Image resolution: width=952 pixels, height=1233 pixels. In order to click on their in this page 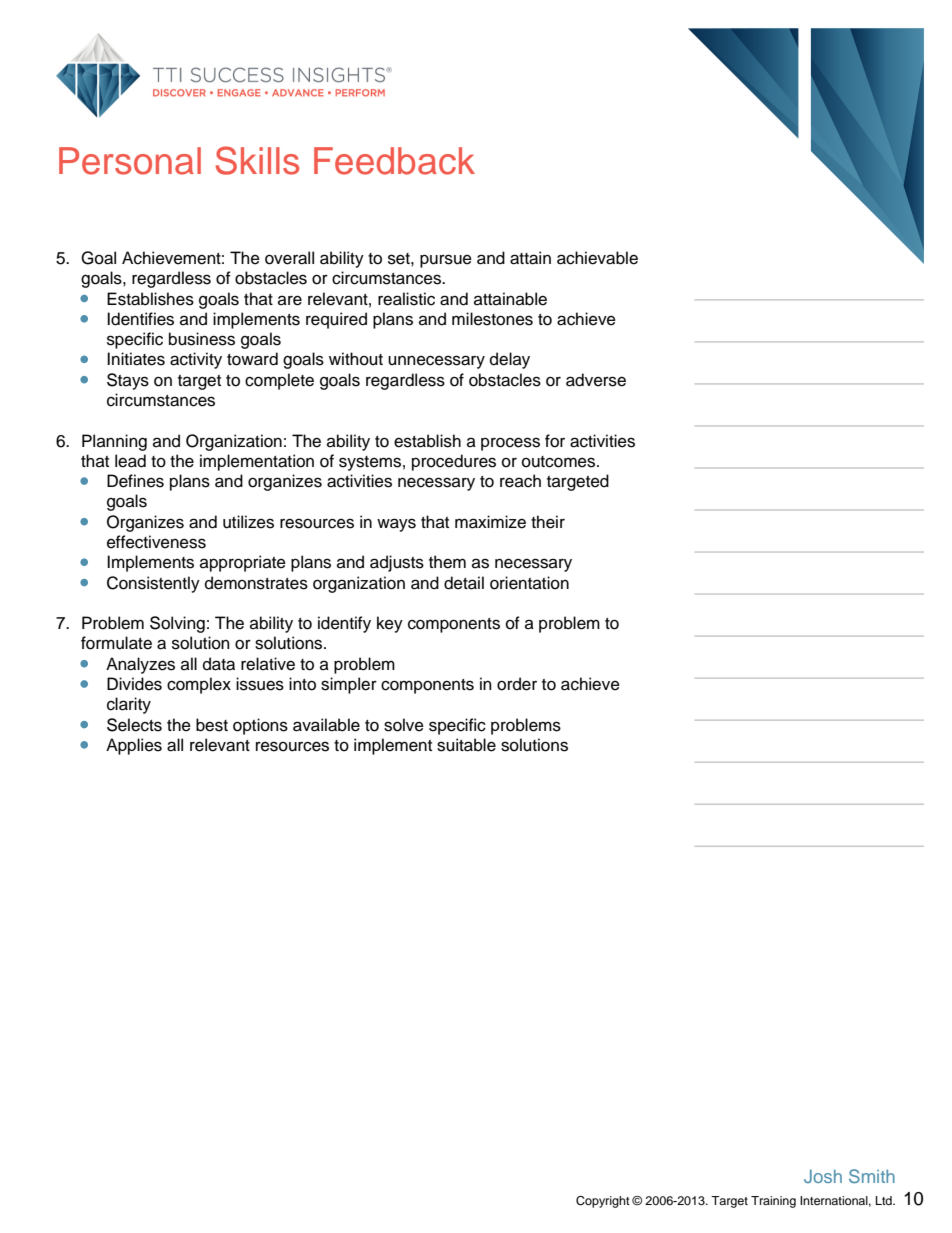, I will do `click(548, 522)`.
